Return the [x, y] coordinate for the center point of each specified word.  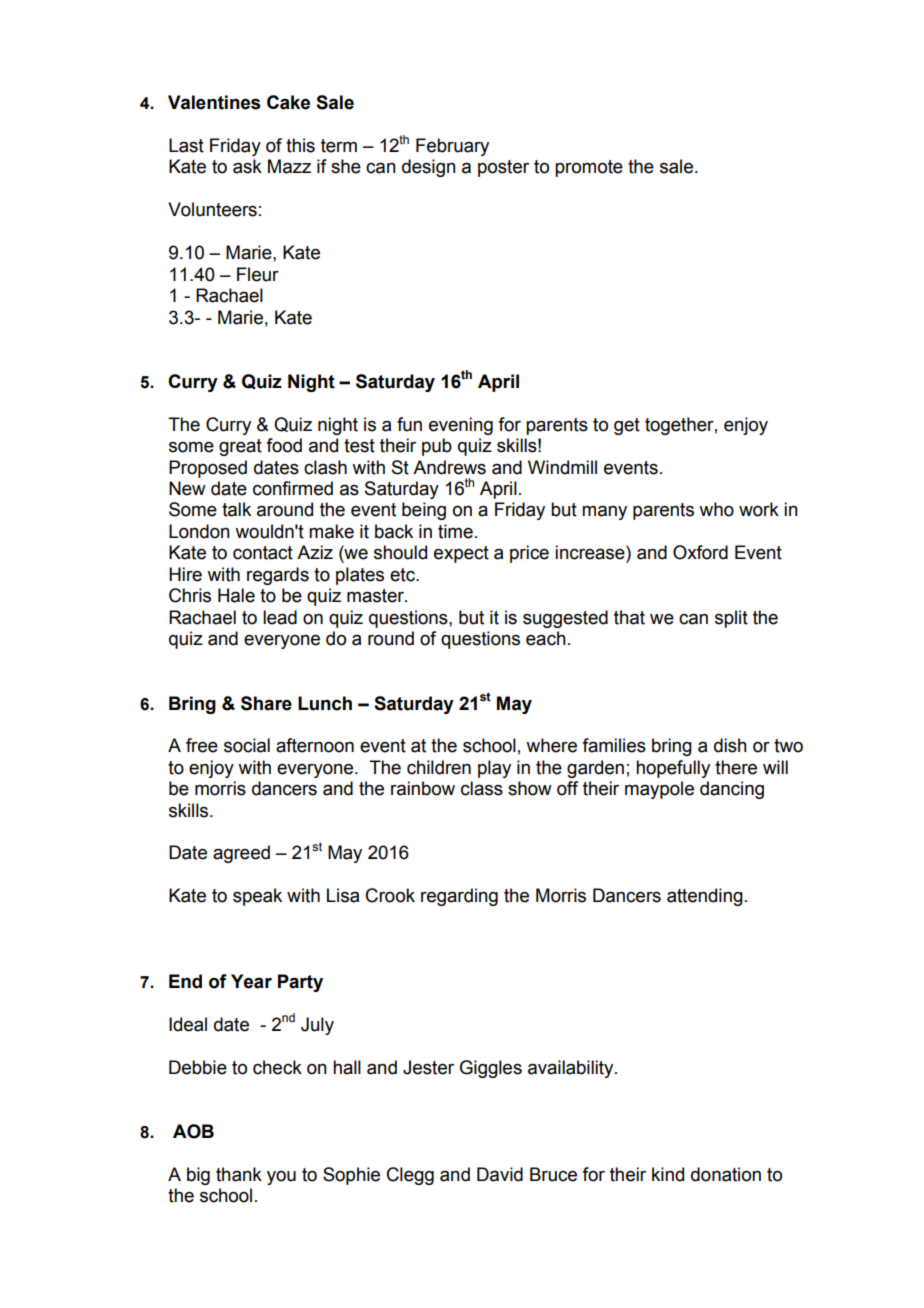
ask [247, 166]
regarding [459, 897]
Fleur [258, 274]
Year [251, 981]
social [247, 745]
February [452, 147]
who [716, 509]
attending [705, 897]
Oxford [700, 552]
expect [461, 554]
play [494, 769]
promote [589, 168]
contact [263, 553]
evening [461, 426]
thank [239, 1174]
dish [730, 745]
